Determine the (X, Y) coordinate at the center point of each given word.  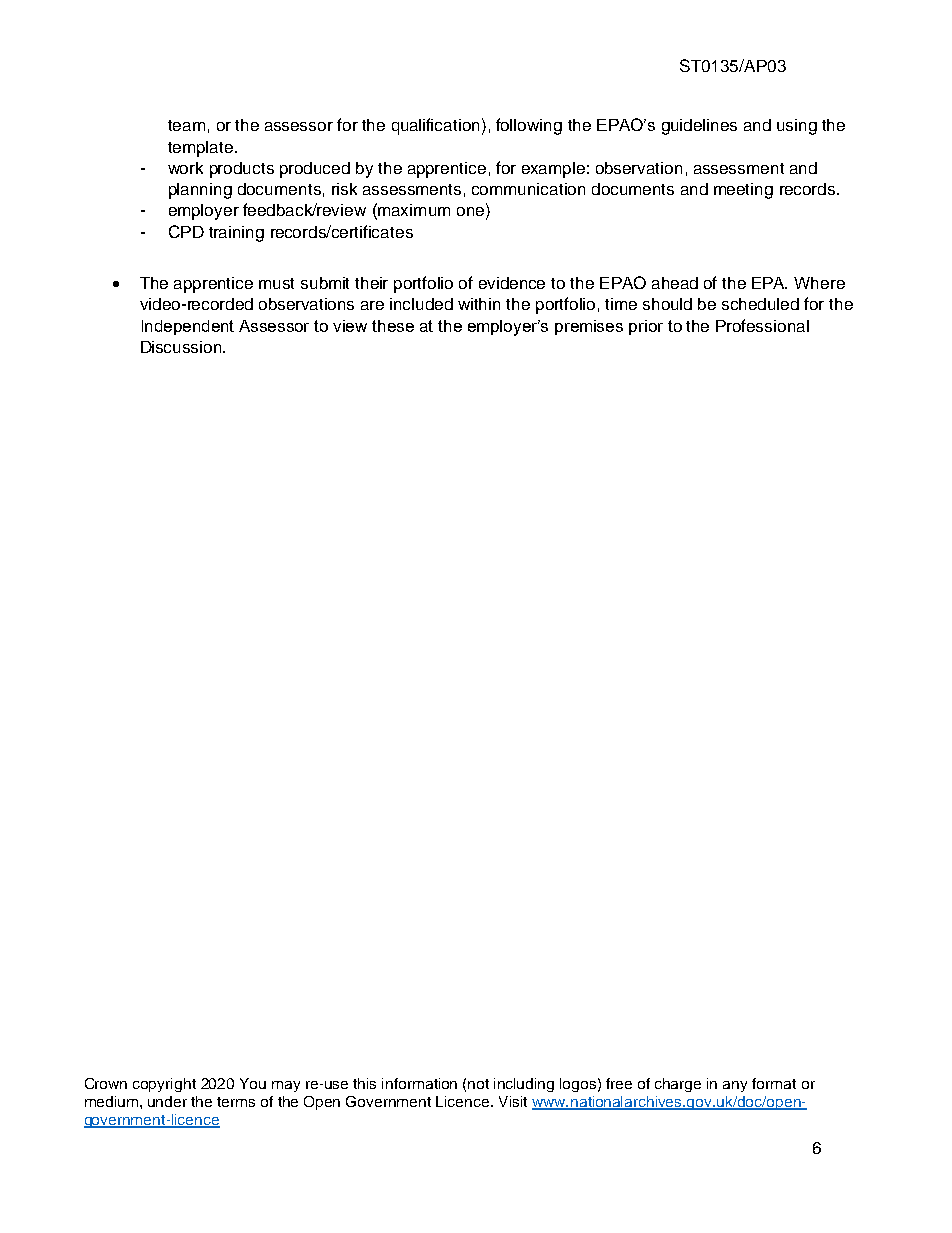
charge (678, 1085)
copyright (164, 1085)
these (393, 326)
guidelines (699, 127)
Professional (762, 325)
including (524, 1085)
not (478, 1084)
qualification (435, 126)
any (735, 1086)
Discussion (182, 347)
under (167, 1101)
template (200, 149)
